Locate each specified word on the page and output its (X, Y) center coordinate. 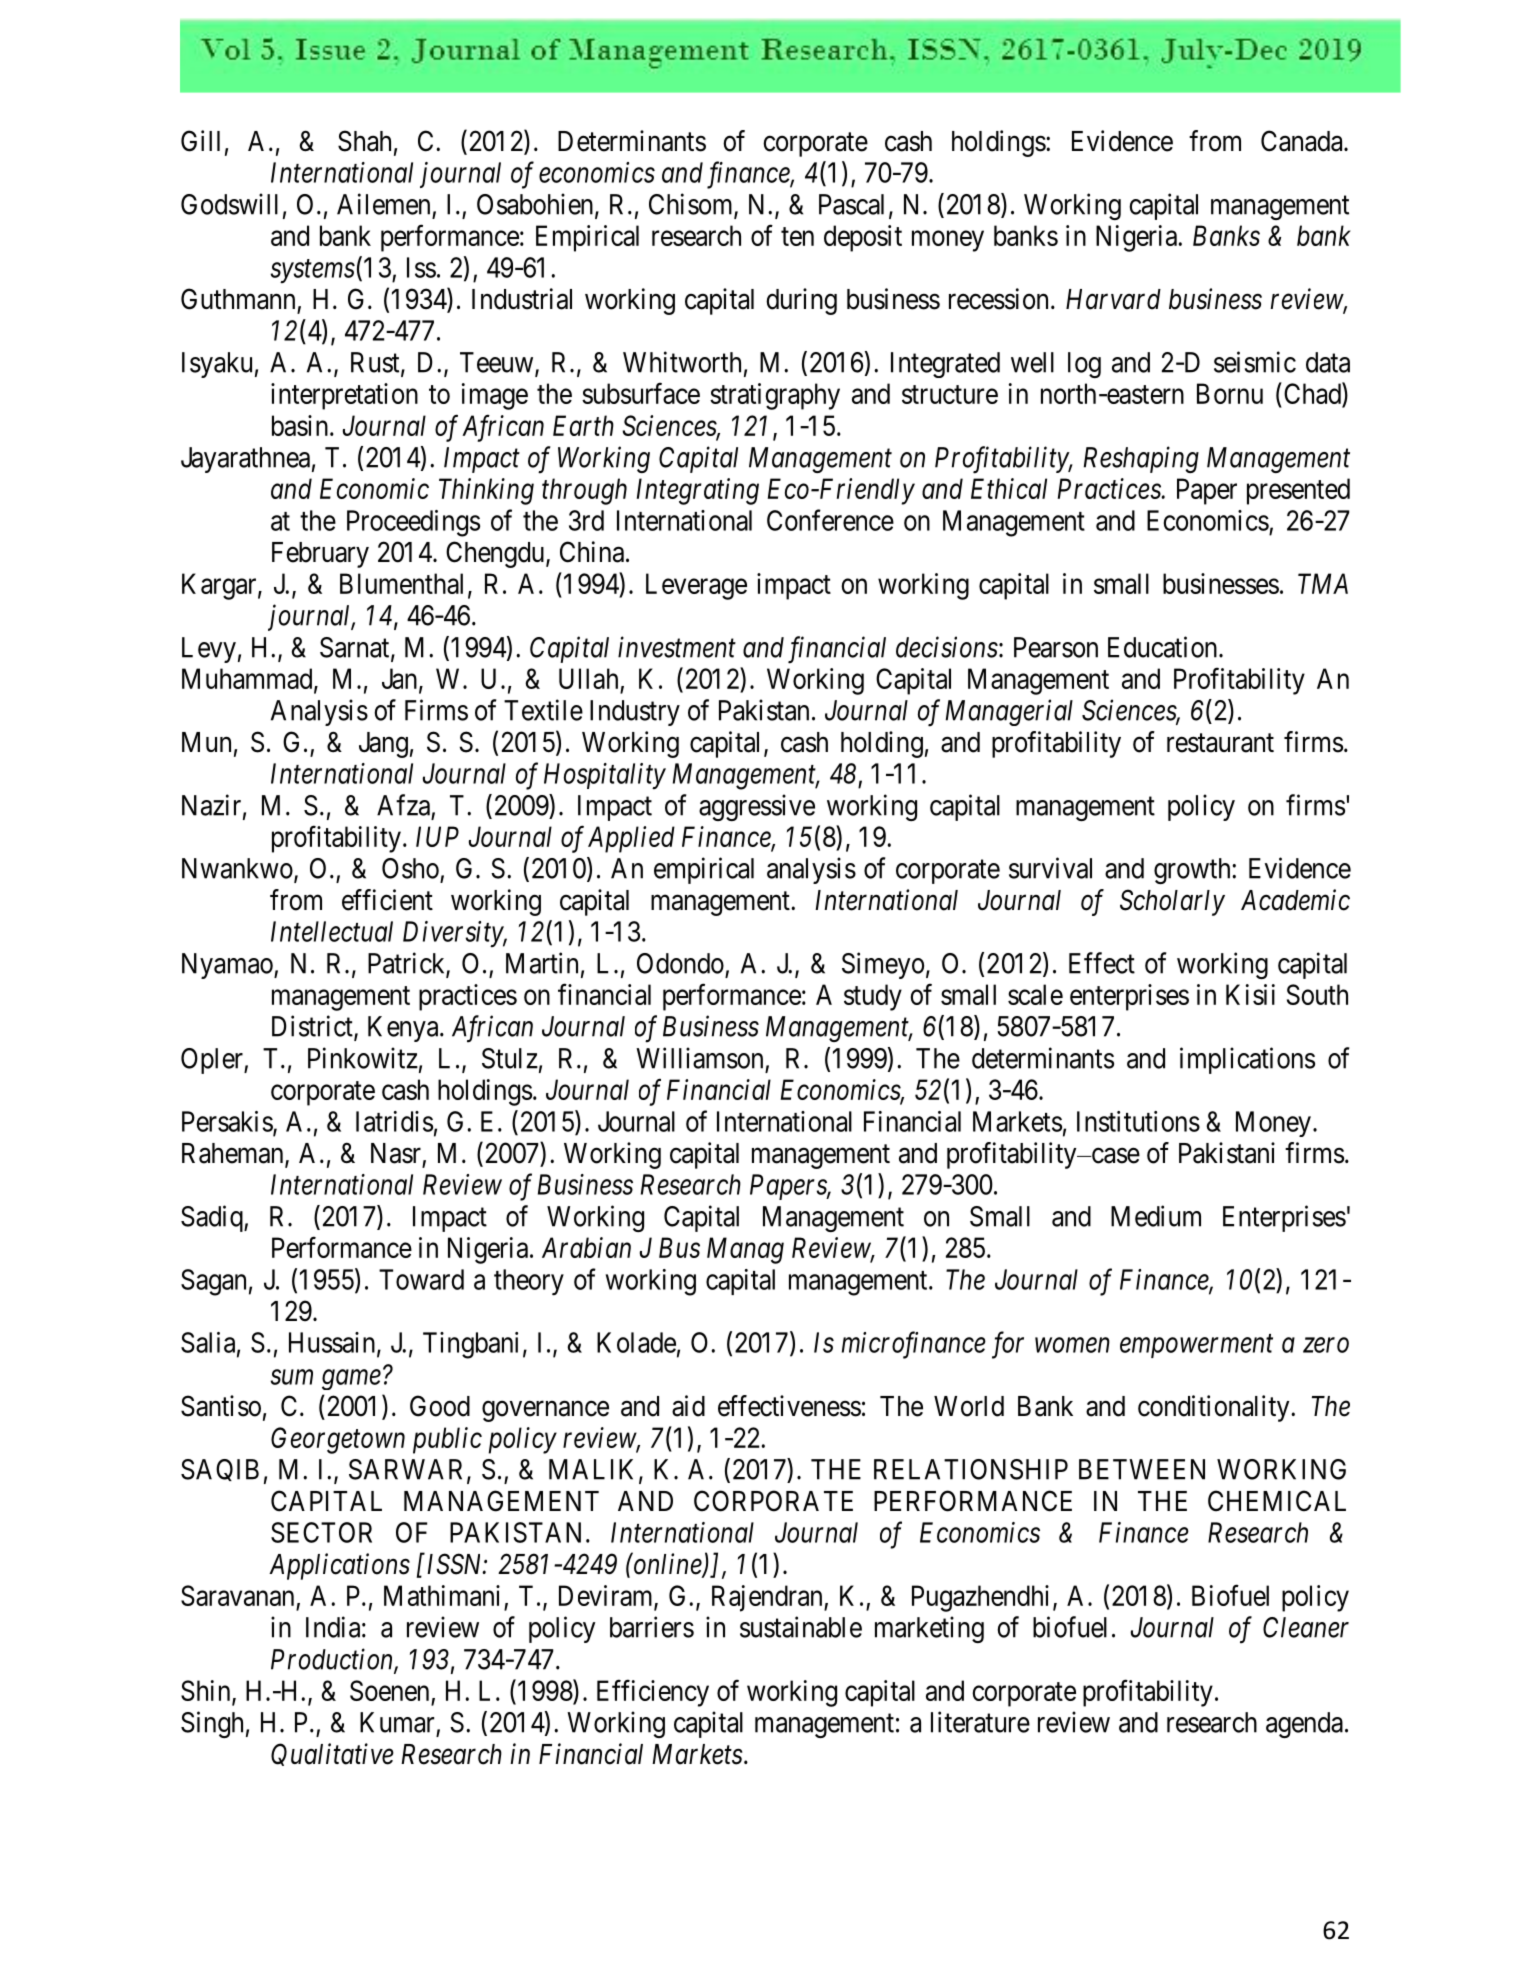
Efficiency (653, 1693)
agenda (1304, 1725)
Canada (1303, 141)
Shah (364, 141)
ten (797, 236)
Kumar (397, 1722)
